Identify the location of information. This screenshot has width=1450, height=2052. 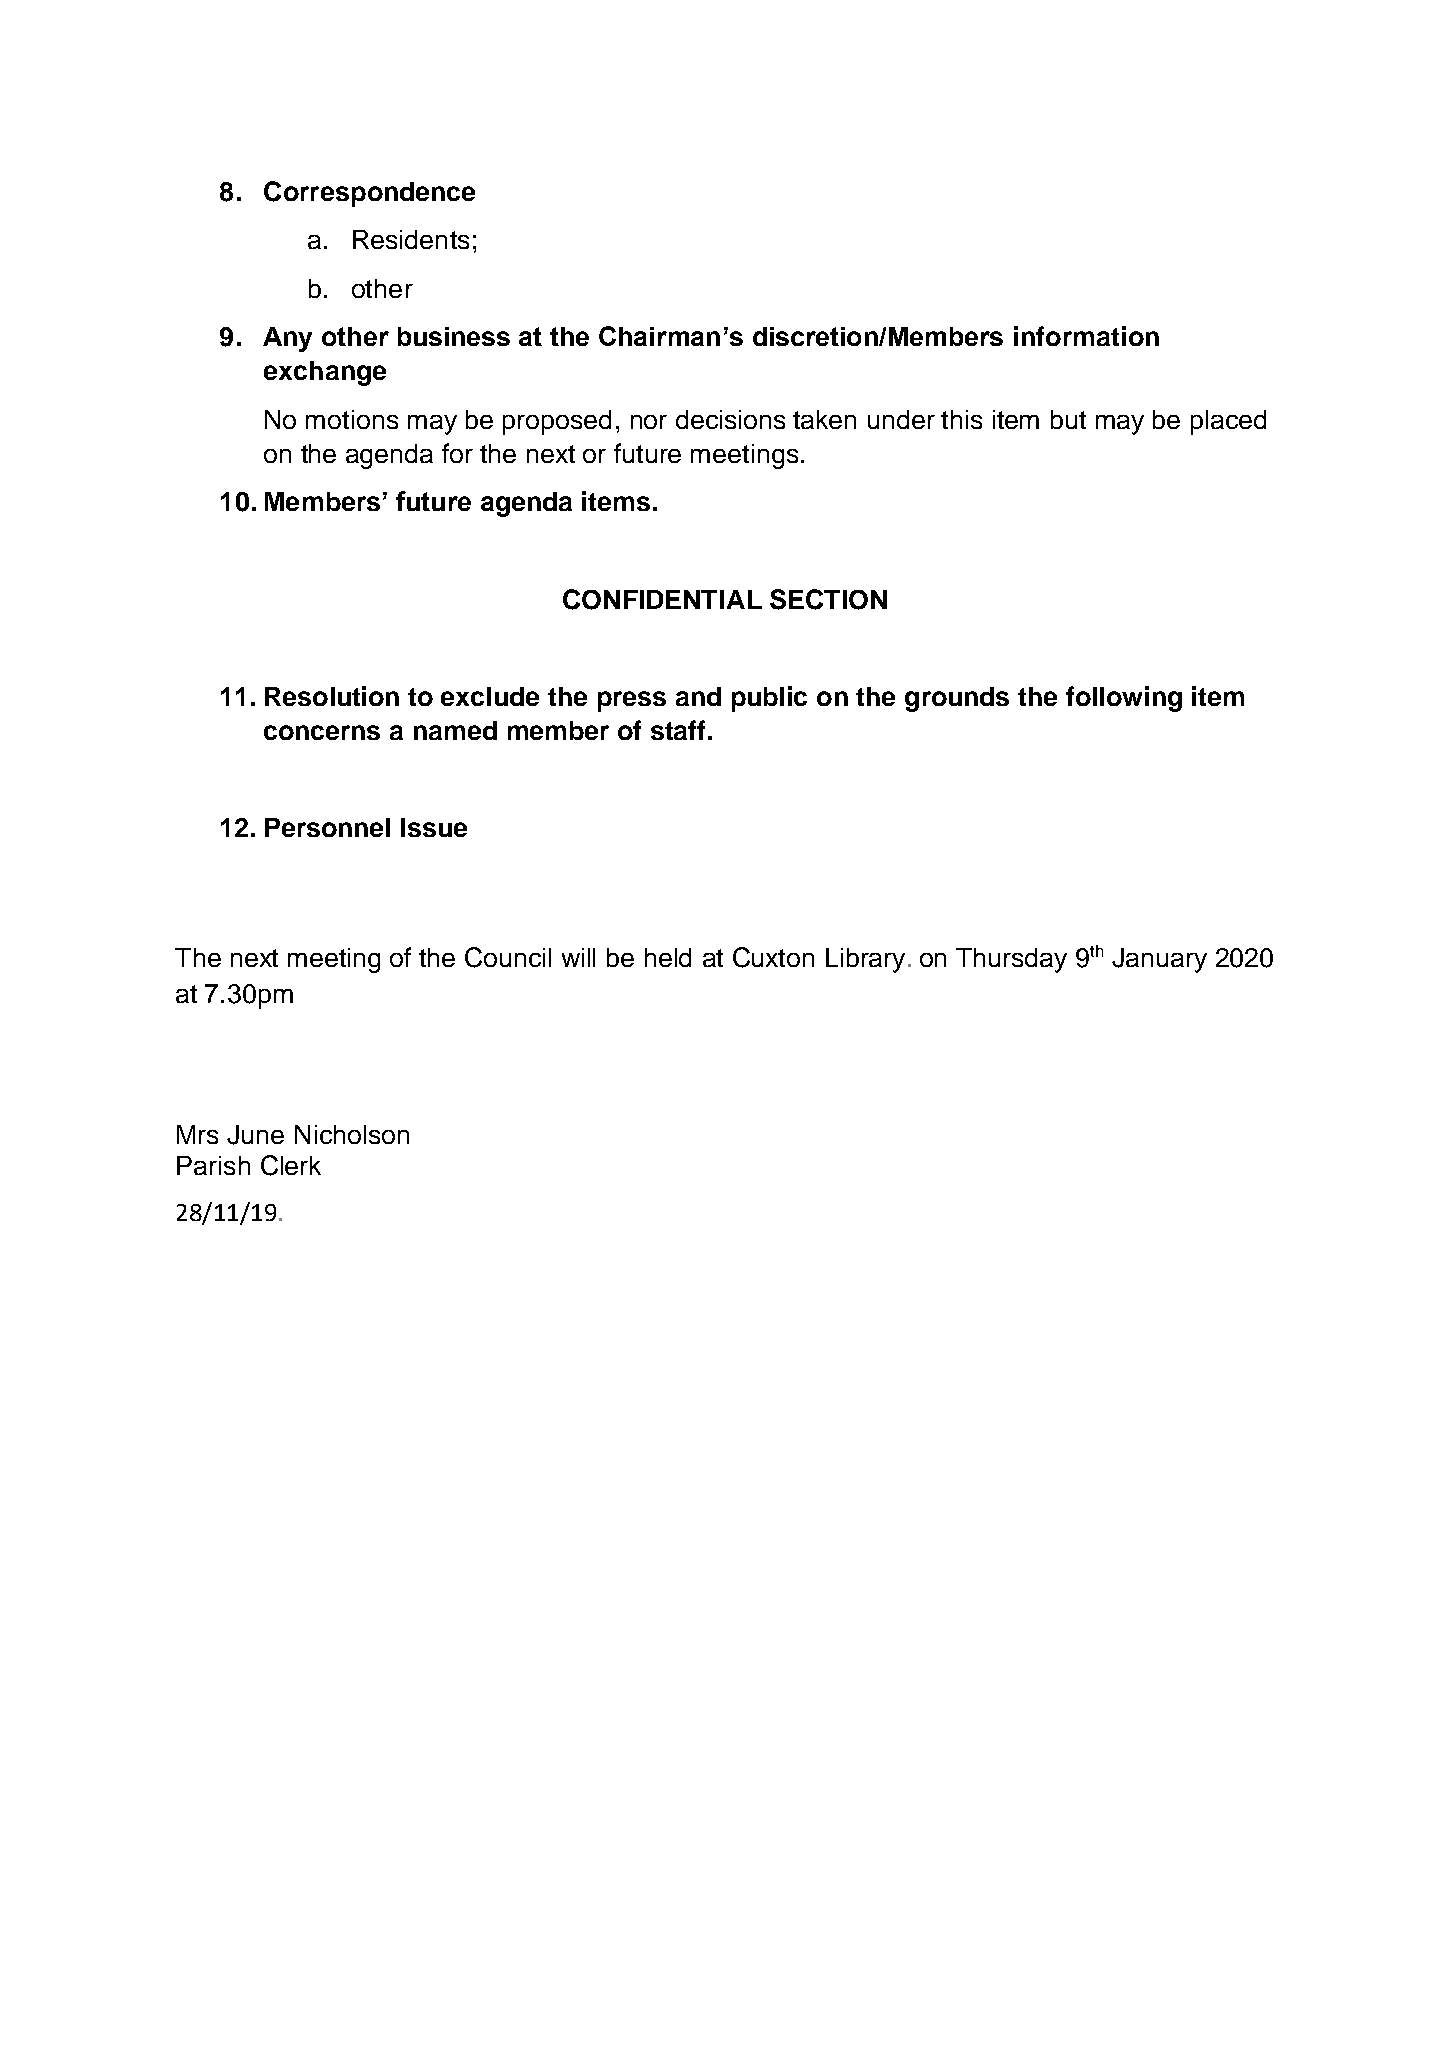
(1086, 336).
